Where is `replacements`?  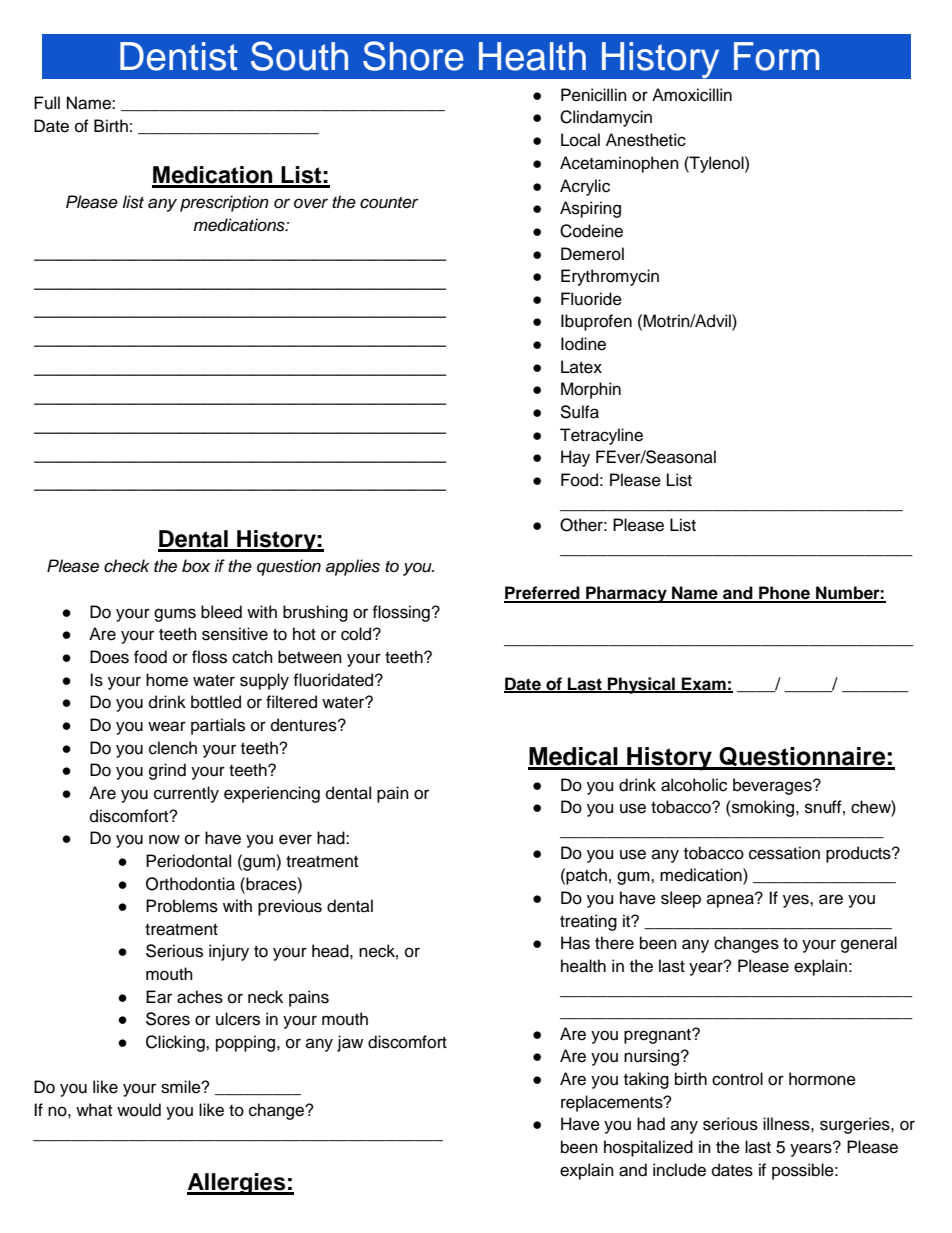 replacements is located at coordinates (613, 1103).
